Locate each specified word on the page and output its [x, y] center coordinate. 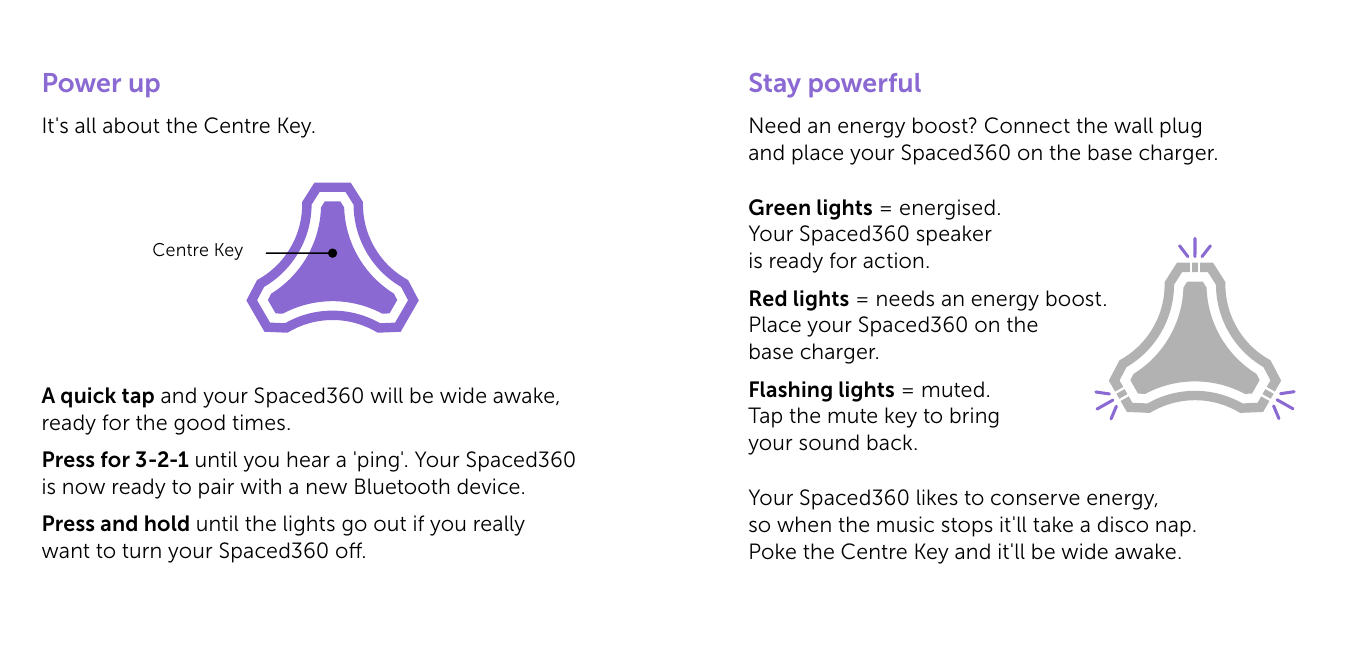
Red [768, 298]
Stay [775, 85]
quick [88, 397]
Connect [1027, 125]
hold [167, 523]
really [499, 525]
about [131, 125]
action [893, 260]
